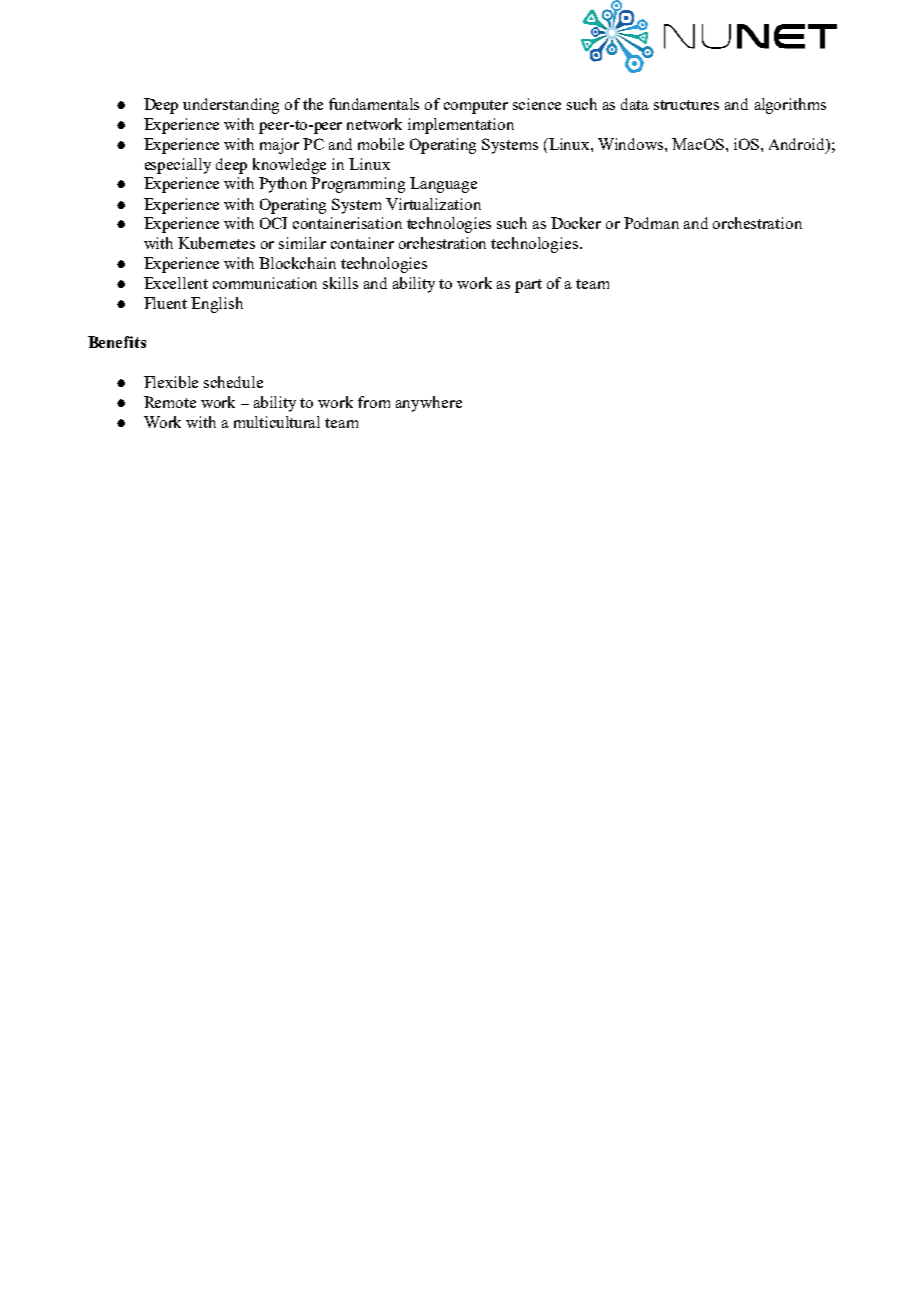  What do you see at coordinates (374, 402) in the image?
I see `from` at bounding box center [374, 402].
